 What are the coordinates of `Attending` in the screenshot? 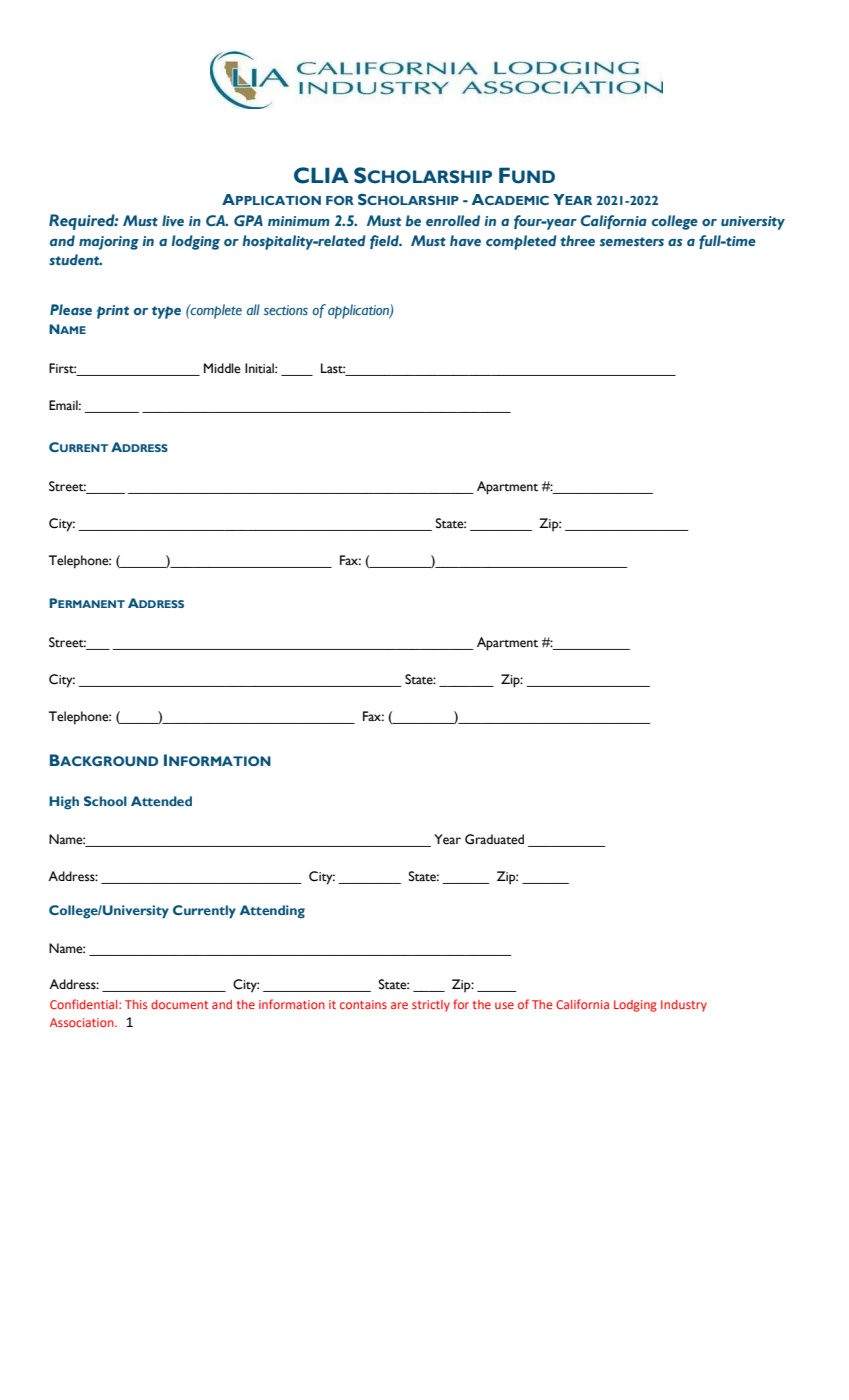 It's located at (272, 912).
